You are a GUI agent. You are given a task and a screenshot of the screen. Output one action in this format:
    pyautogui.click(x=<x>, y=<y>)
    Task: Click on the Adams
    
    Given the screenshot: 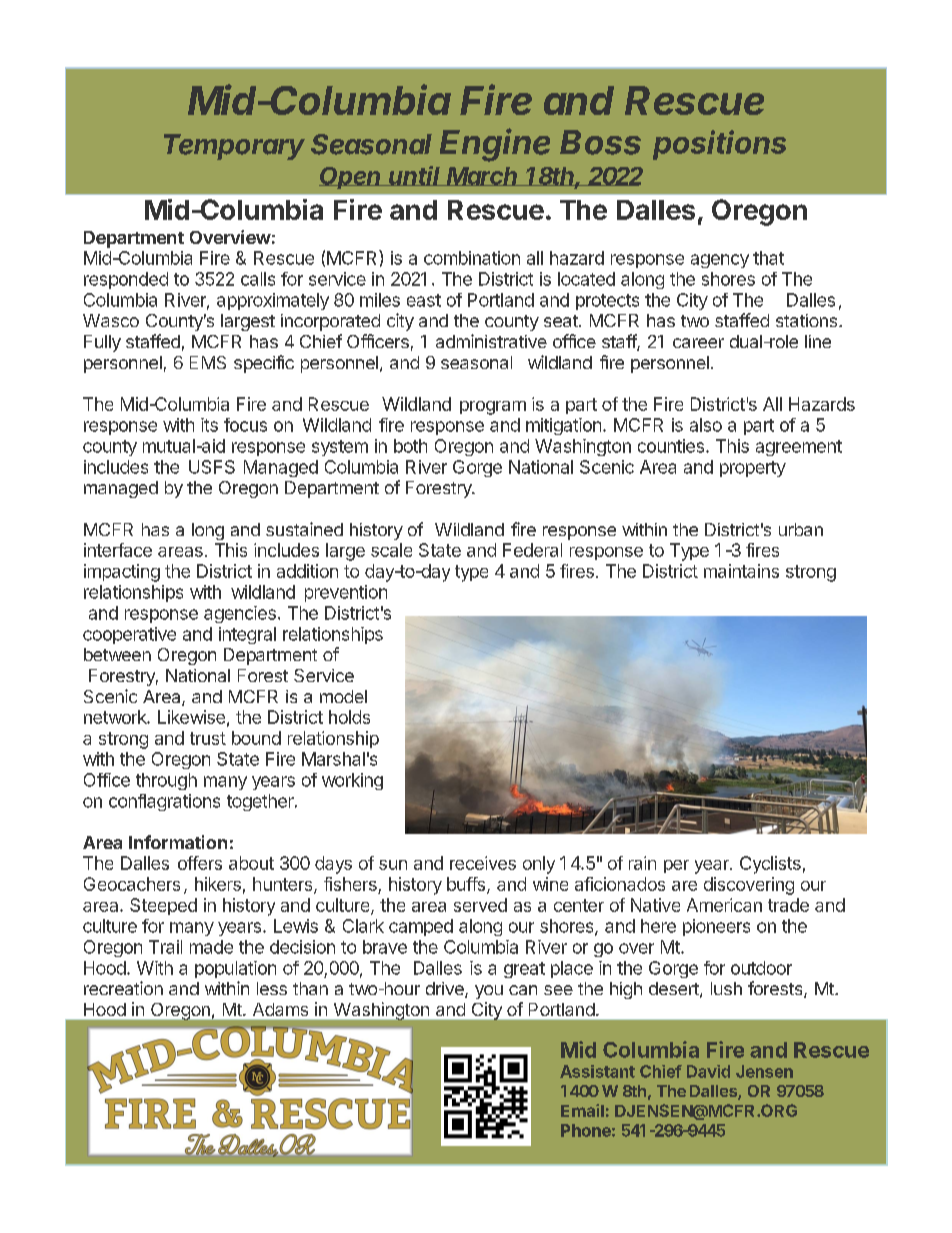 What is the action you would take?
    pyautogui.click(x=280, y=1009)
